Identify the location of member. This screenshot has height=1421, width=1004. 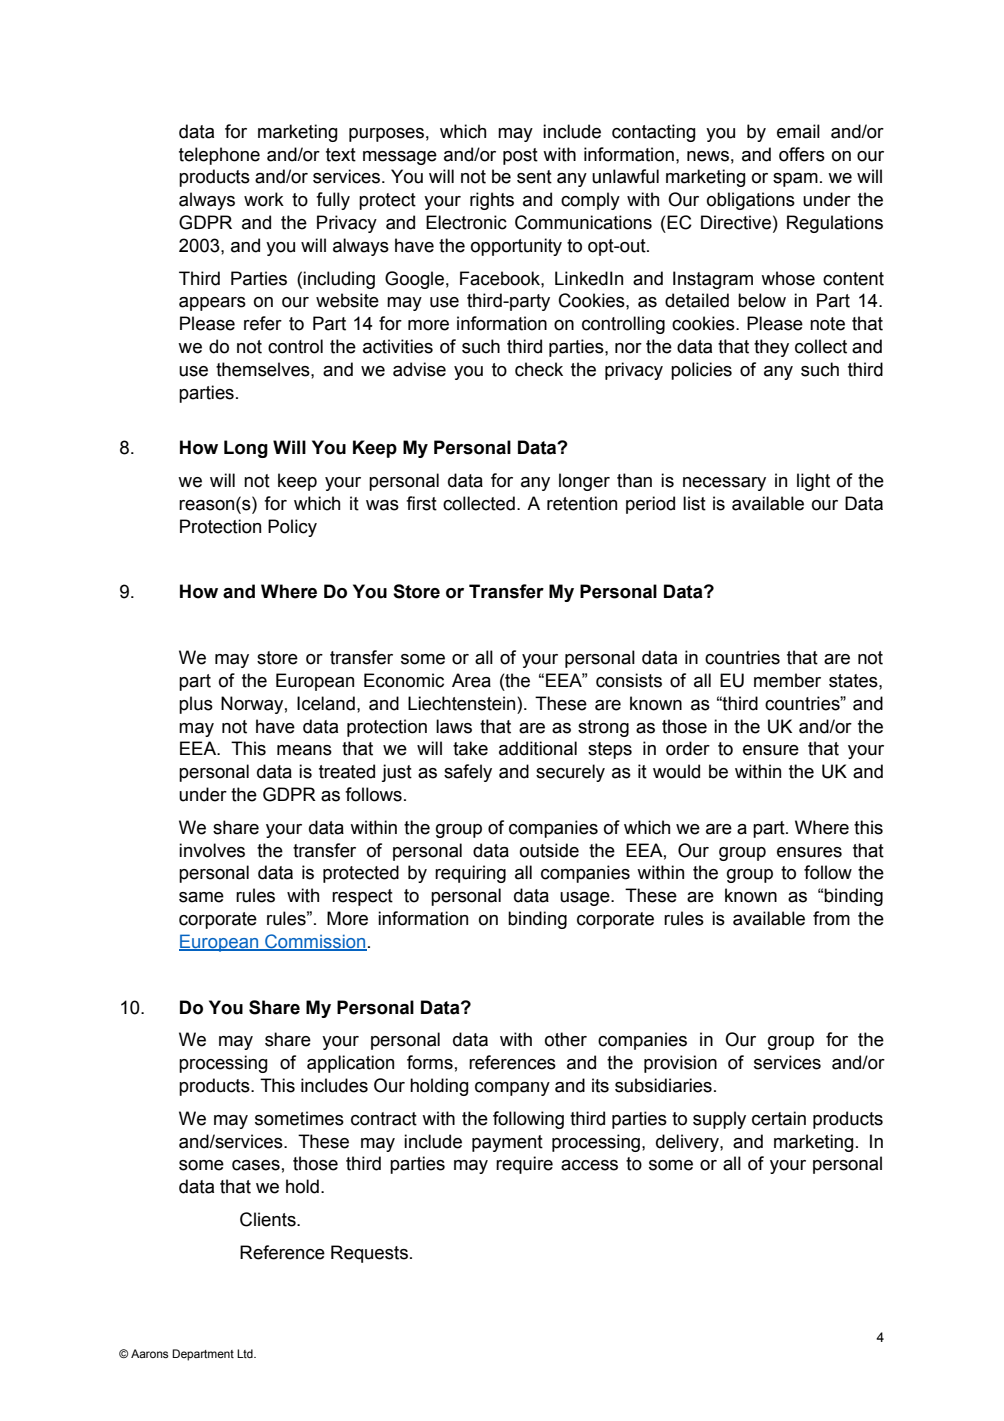
(787, 680).
